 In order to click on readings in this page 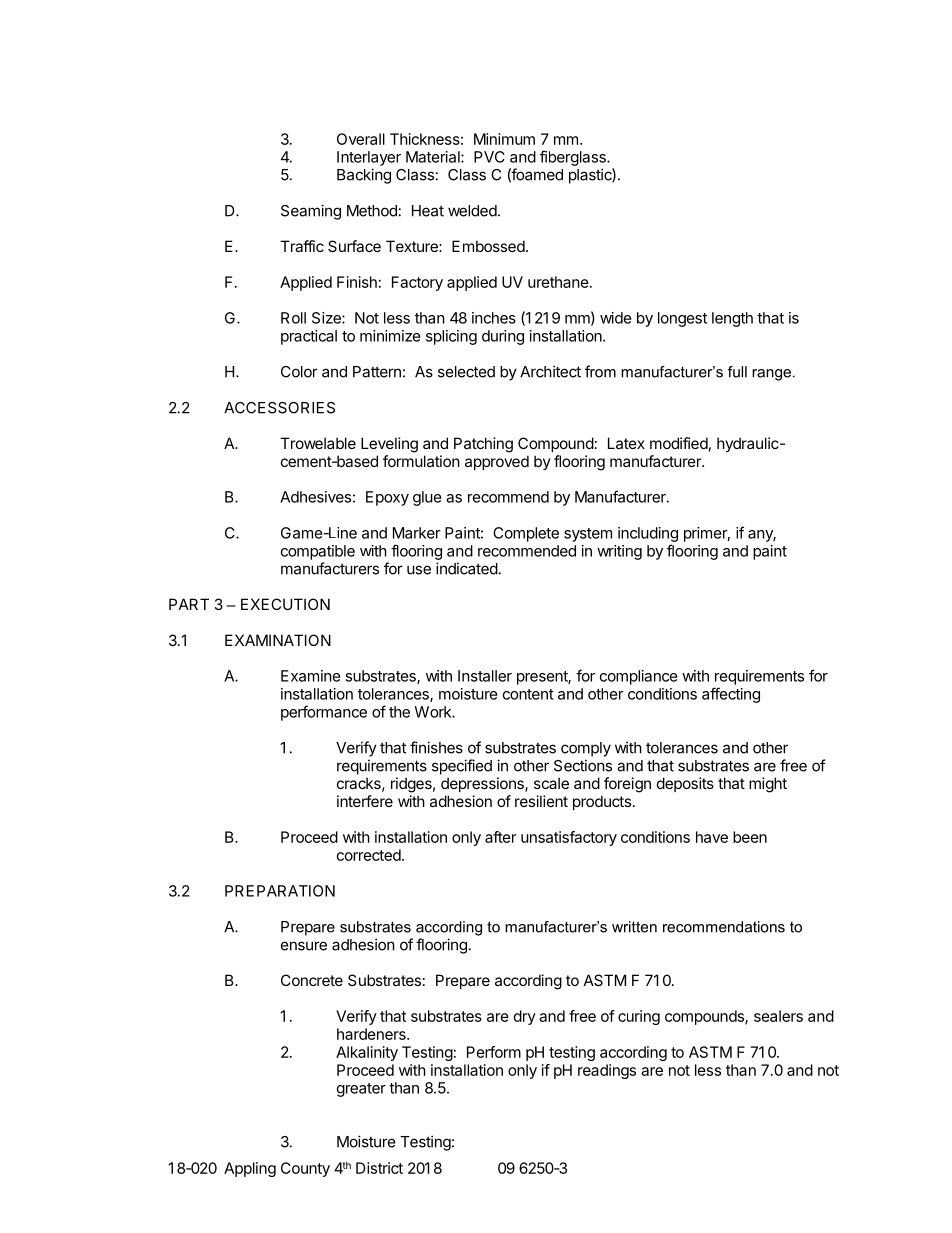, I will do `click(607, 1071)`.
